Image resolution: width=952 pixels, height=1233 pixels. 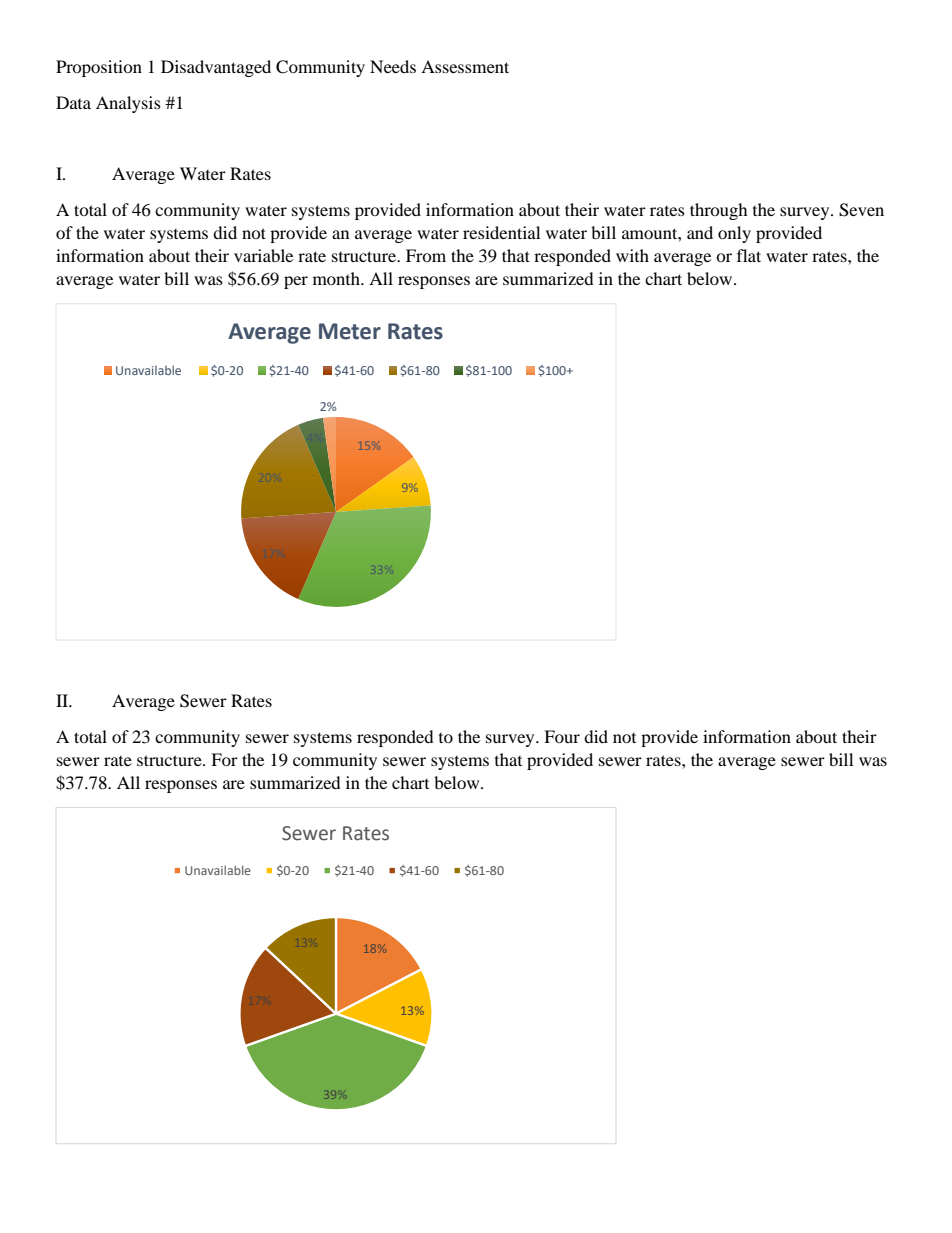 What do you see at coordinates (128, 104) in the image?
I see `Analysis` at bounding box center [128, 104].
